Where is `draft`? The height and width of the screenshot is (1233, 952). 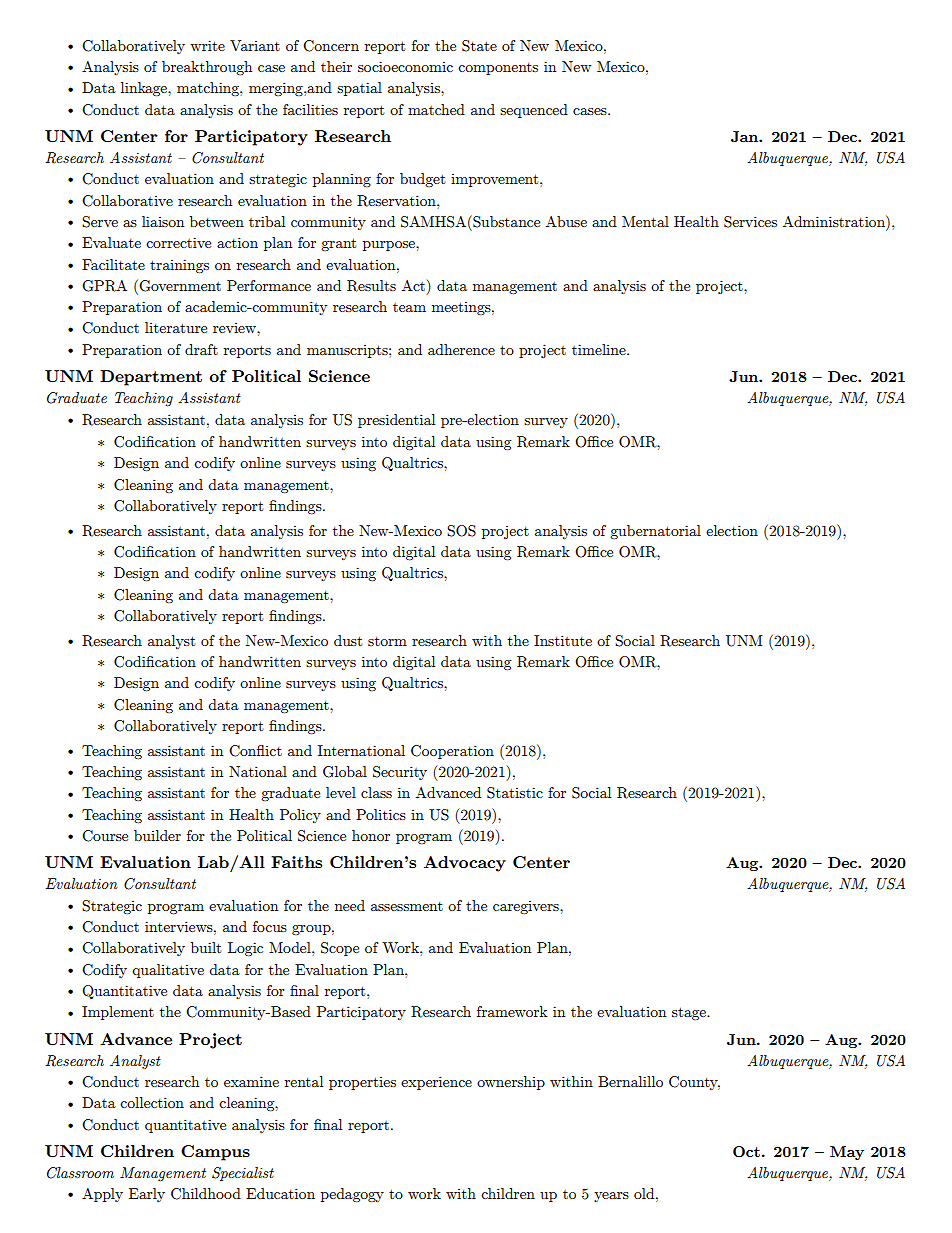
draft is located at coordinates (201, 349).
